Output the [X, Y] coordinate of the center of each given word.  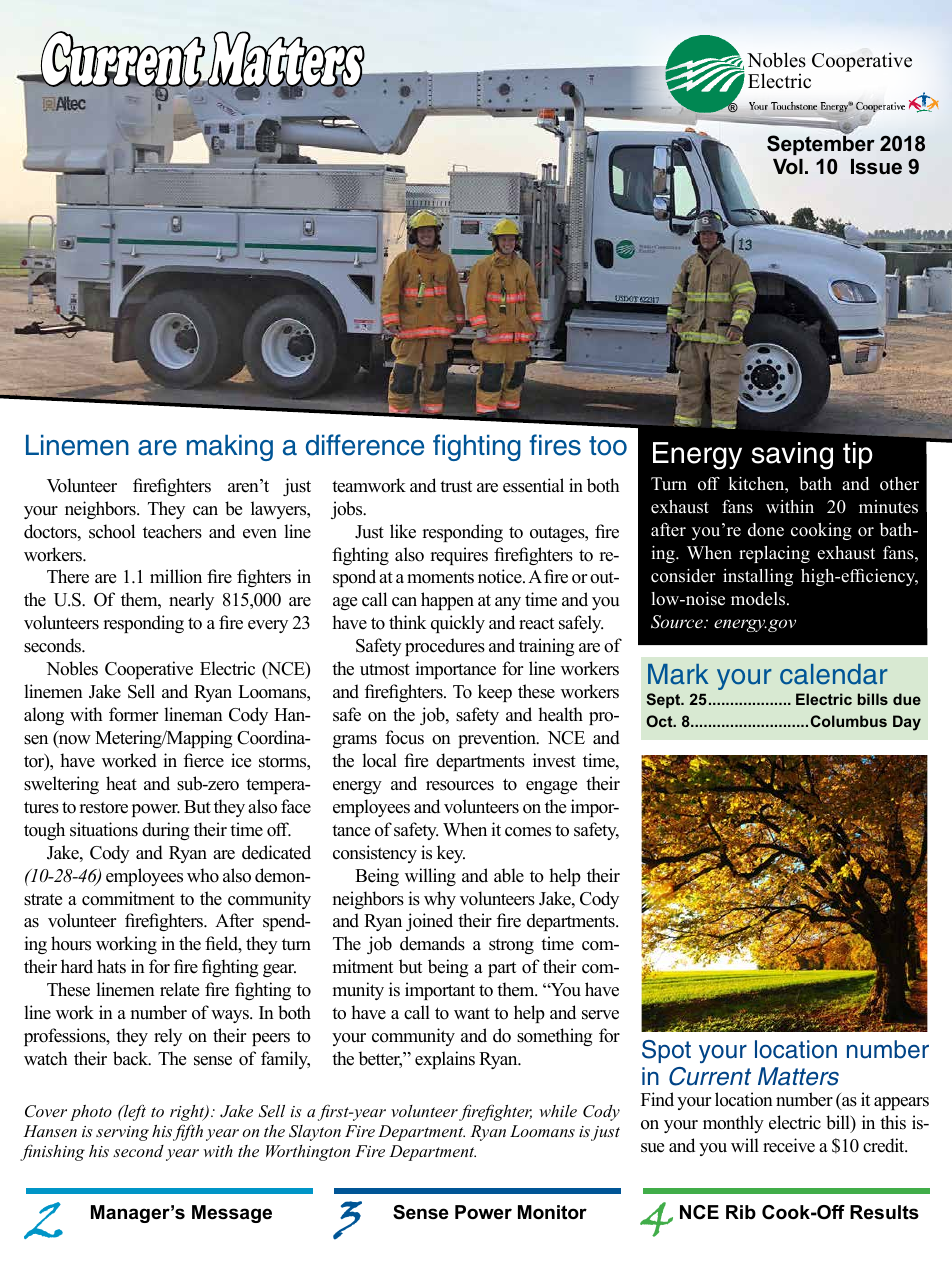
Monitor [552, 1212]
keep [495, 693]
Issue [876, 167]
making [230, 448]
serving [122, 1133]
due [907, 699]
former [133, 714]
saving [792, 456]
